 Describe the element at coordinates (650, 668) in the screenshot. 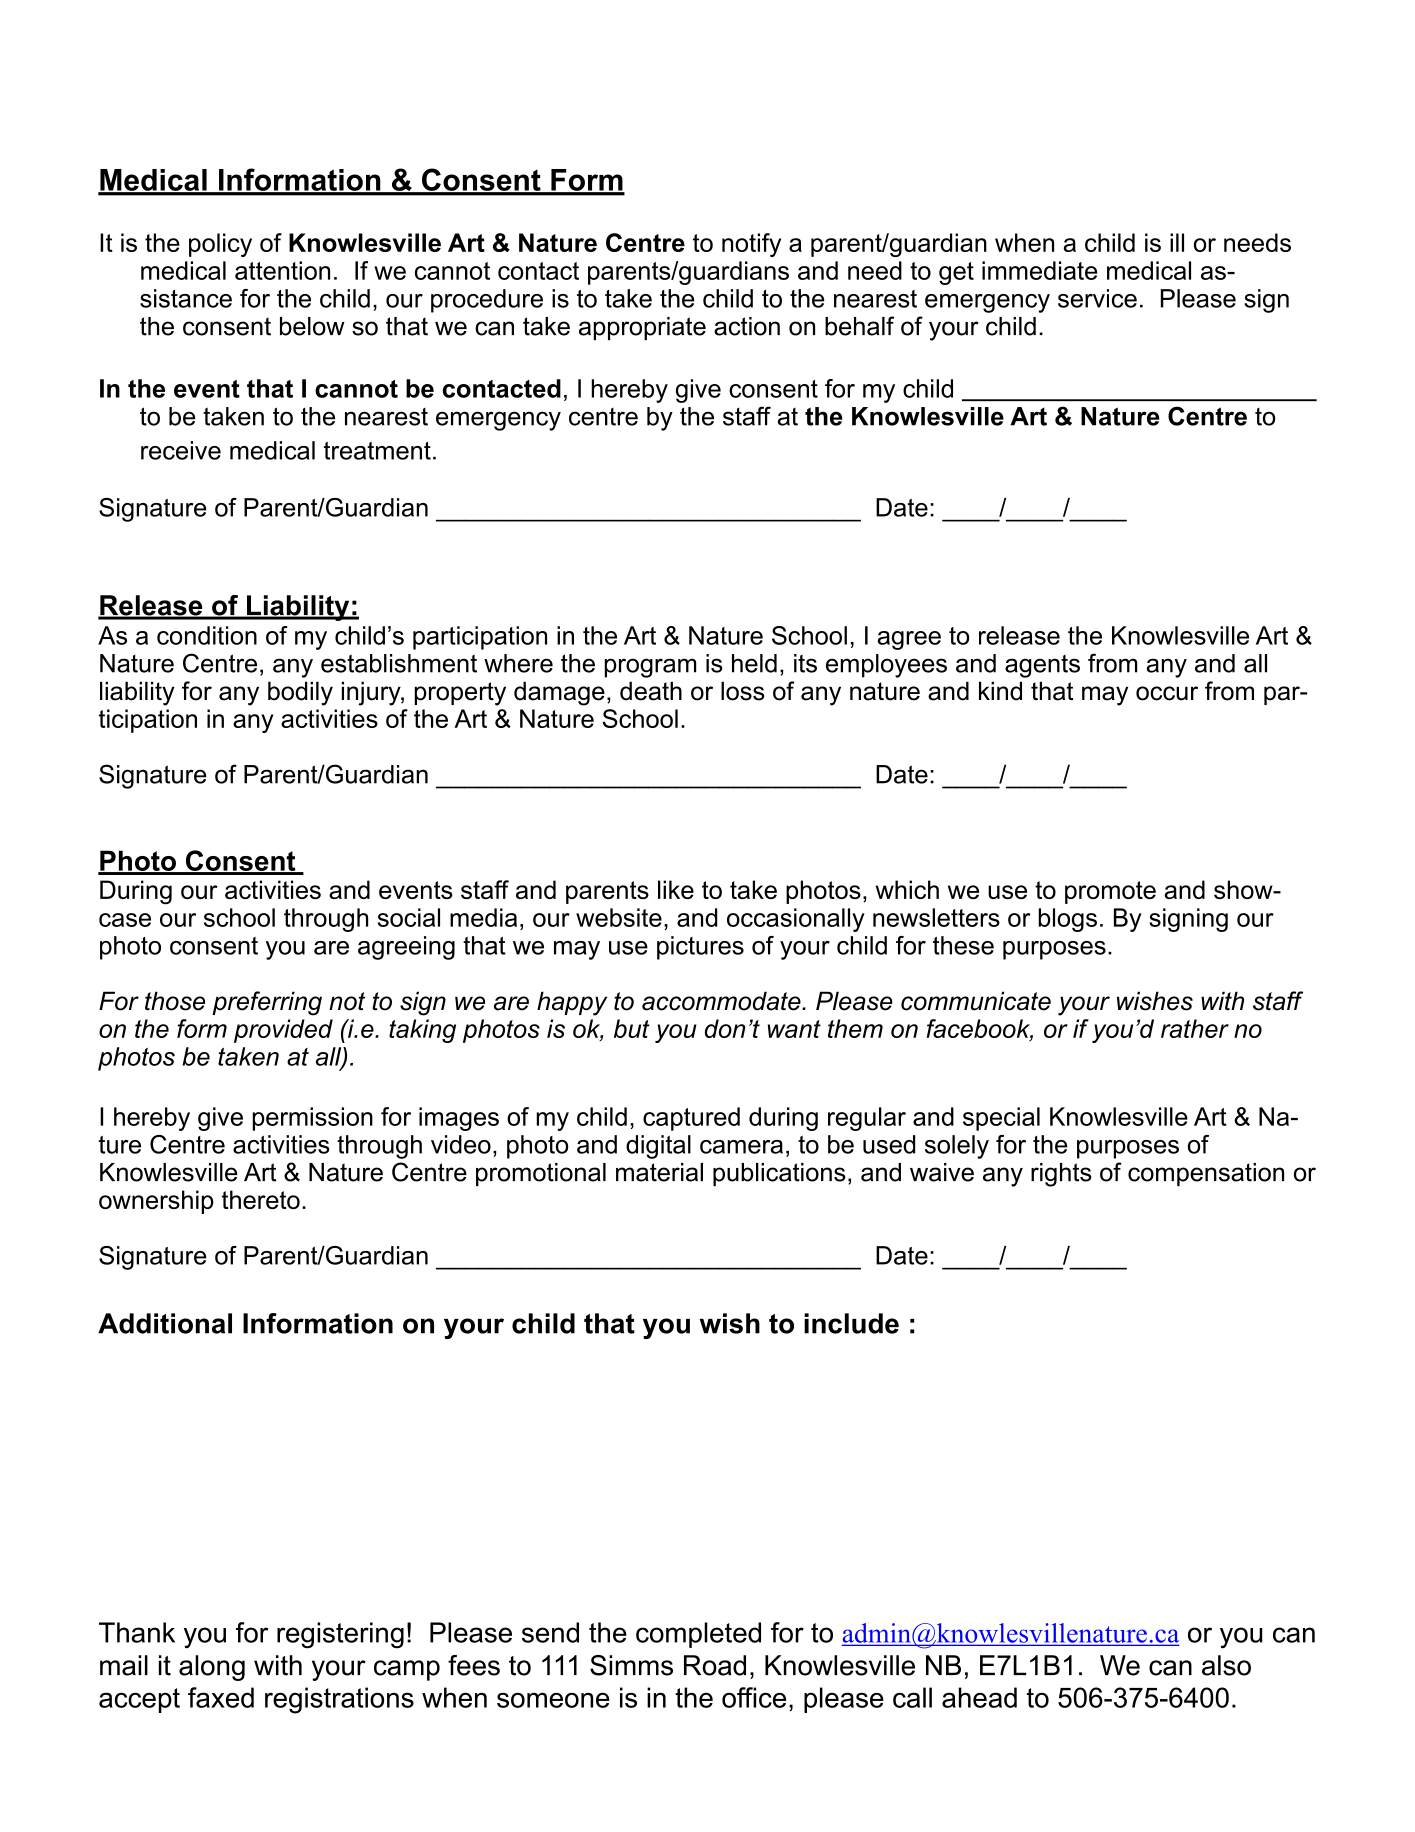

I see `program` at that location.
